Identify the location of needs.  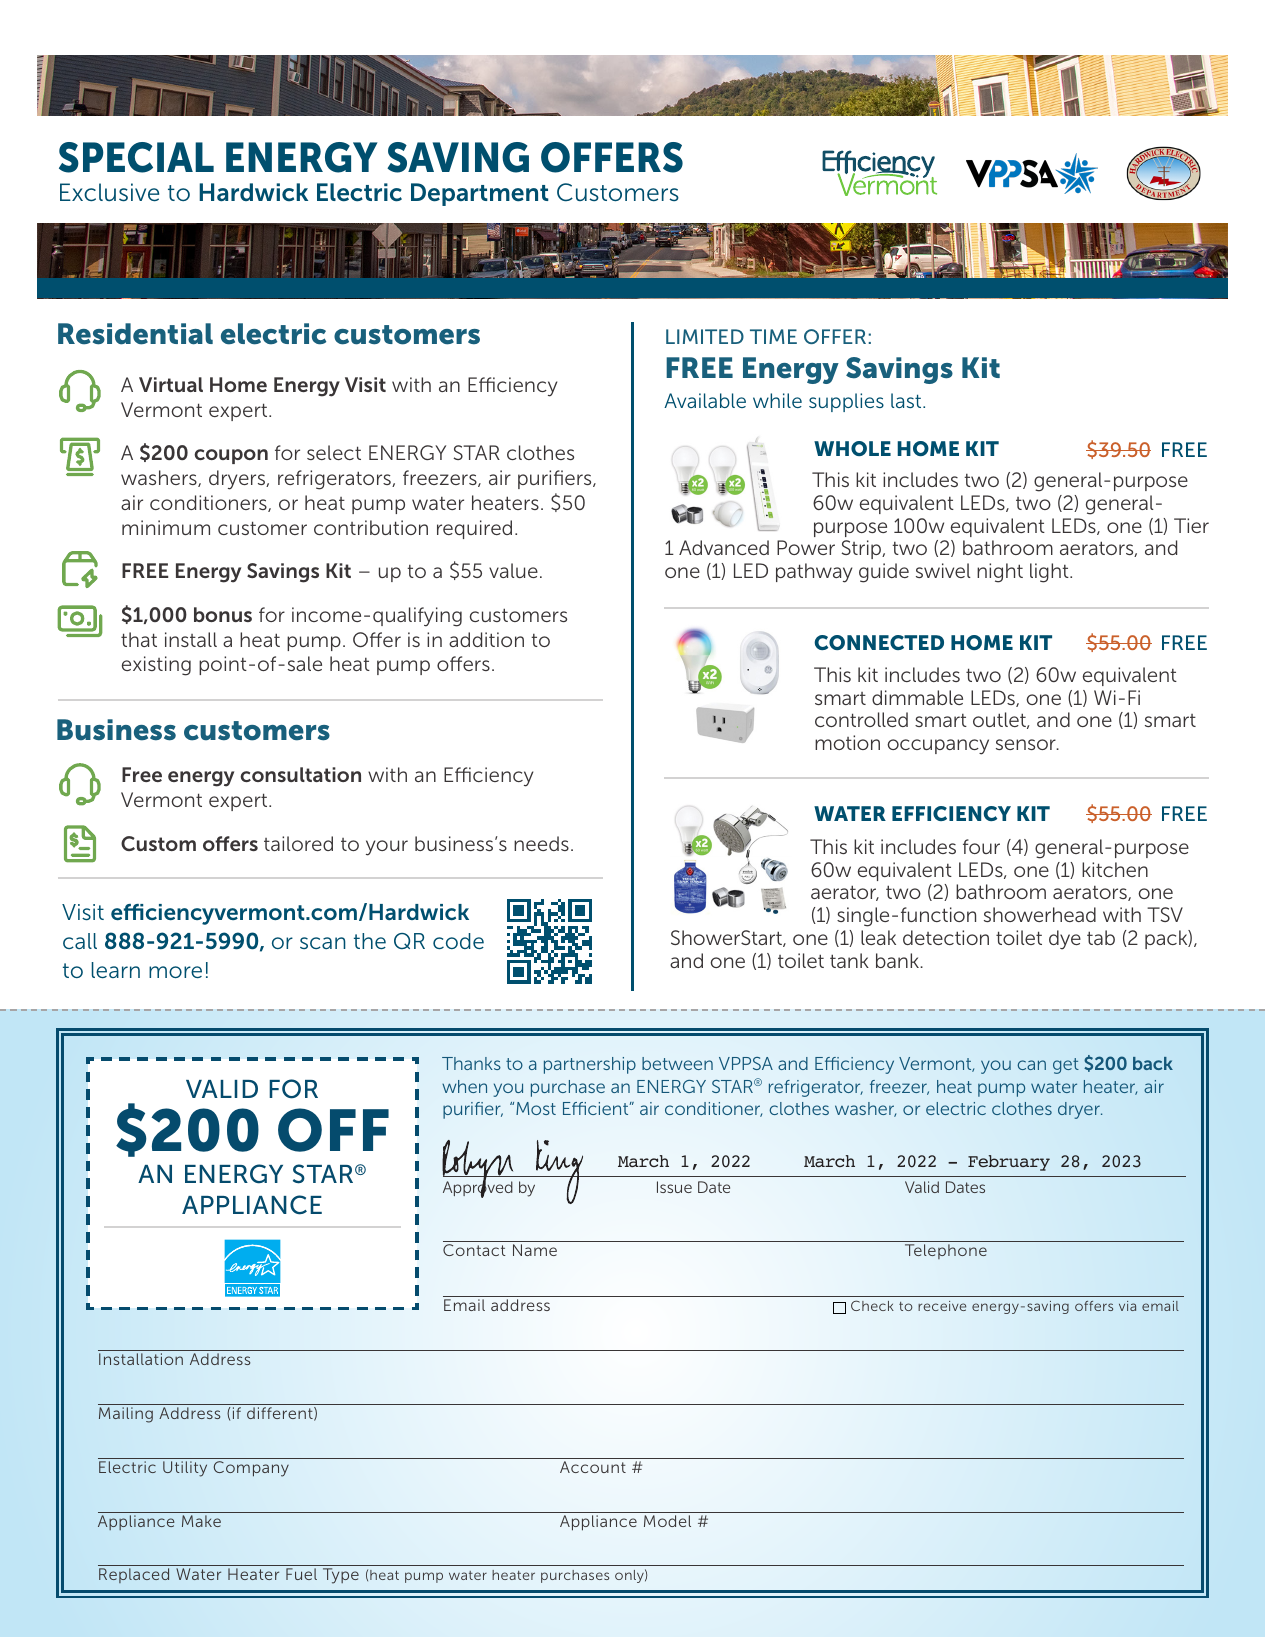
(541, 843).
